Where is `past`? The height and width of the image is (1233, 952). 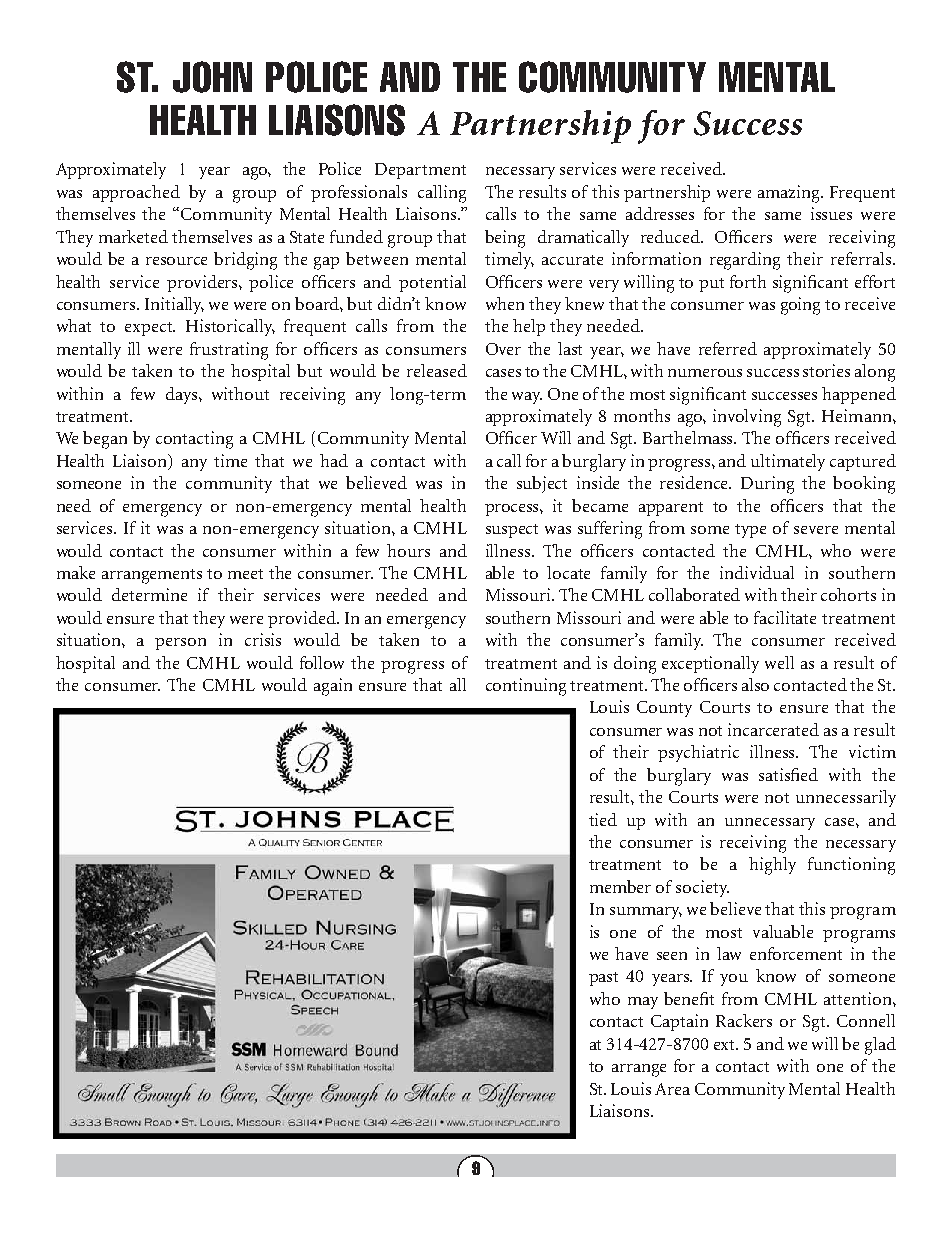 past is located at coordinates (603, 979).
